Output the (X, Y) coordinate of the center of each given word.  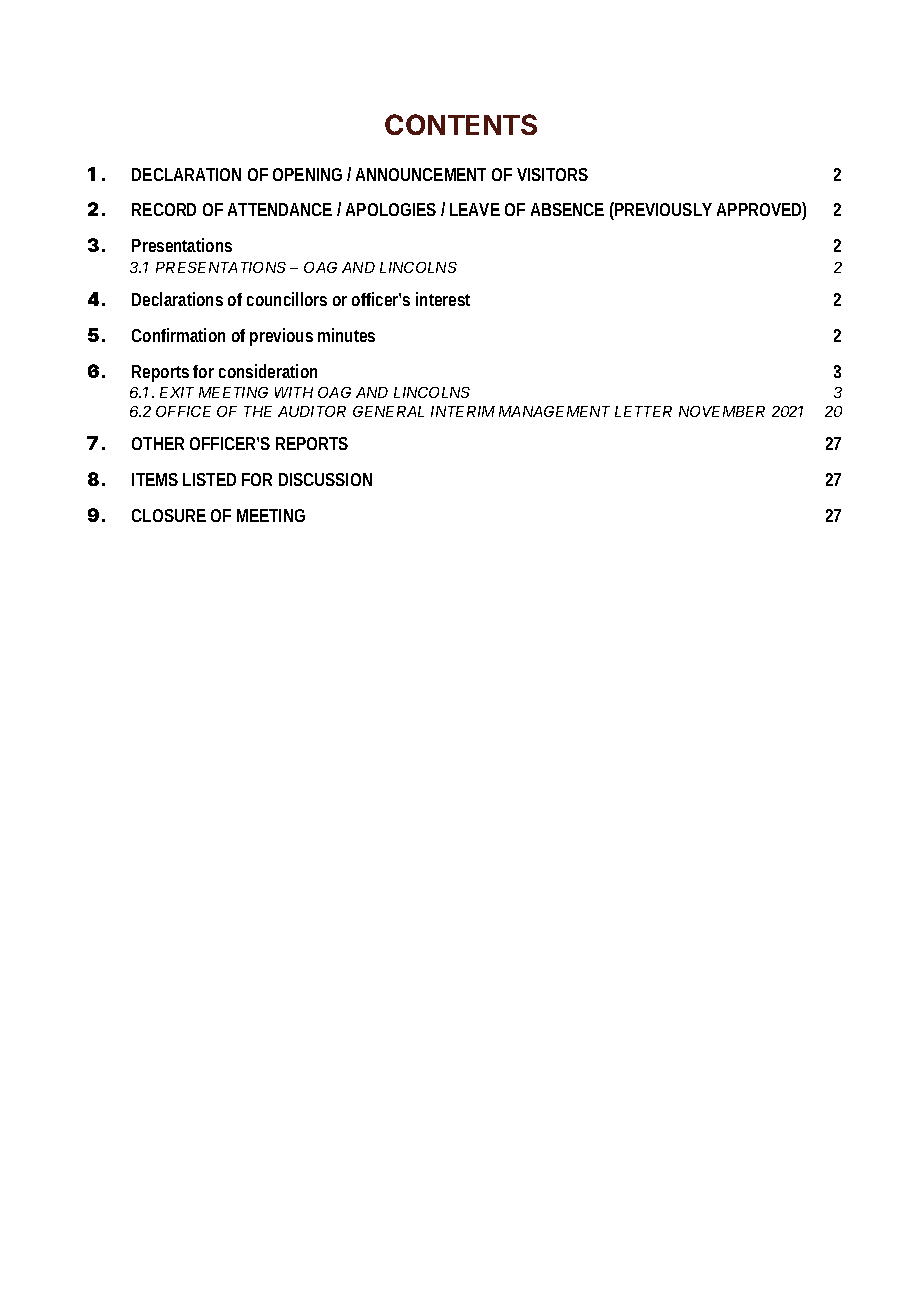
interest (443, 299)
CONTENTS (461, 124)
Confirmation (178, 335)
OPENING (307, 174)
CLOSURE (169, 515)
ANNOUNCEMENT (421, 174)
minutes (346, 335)
